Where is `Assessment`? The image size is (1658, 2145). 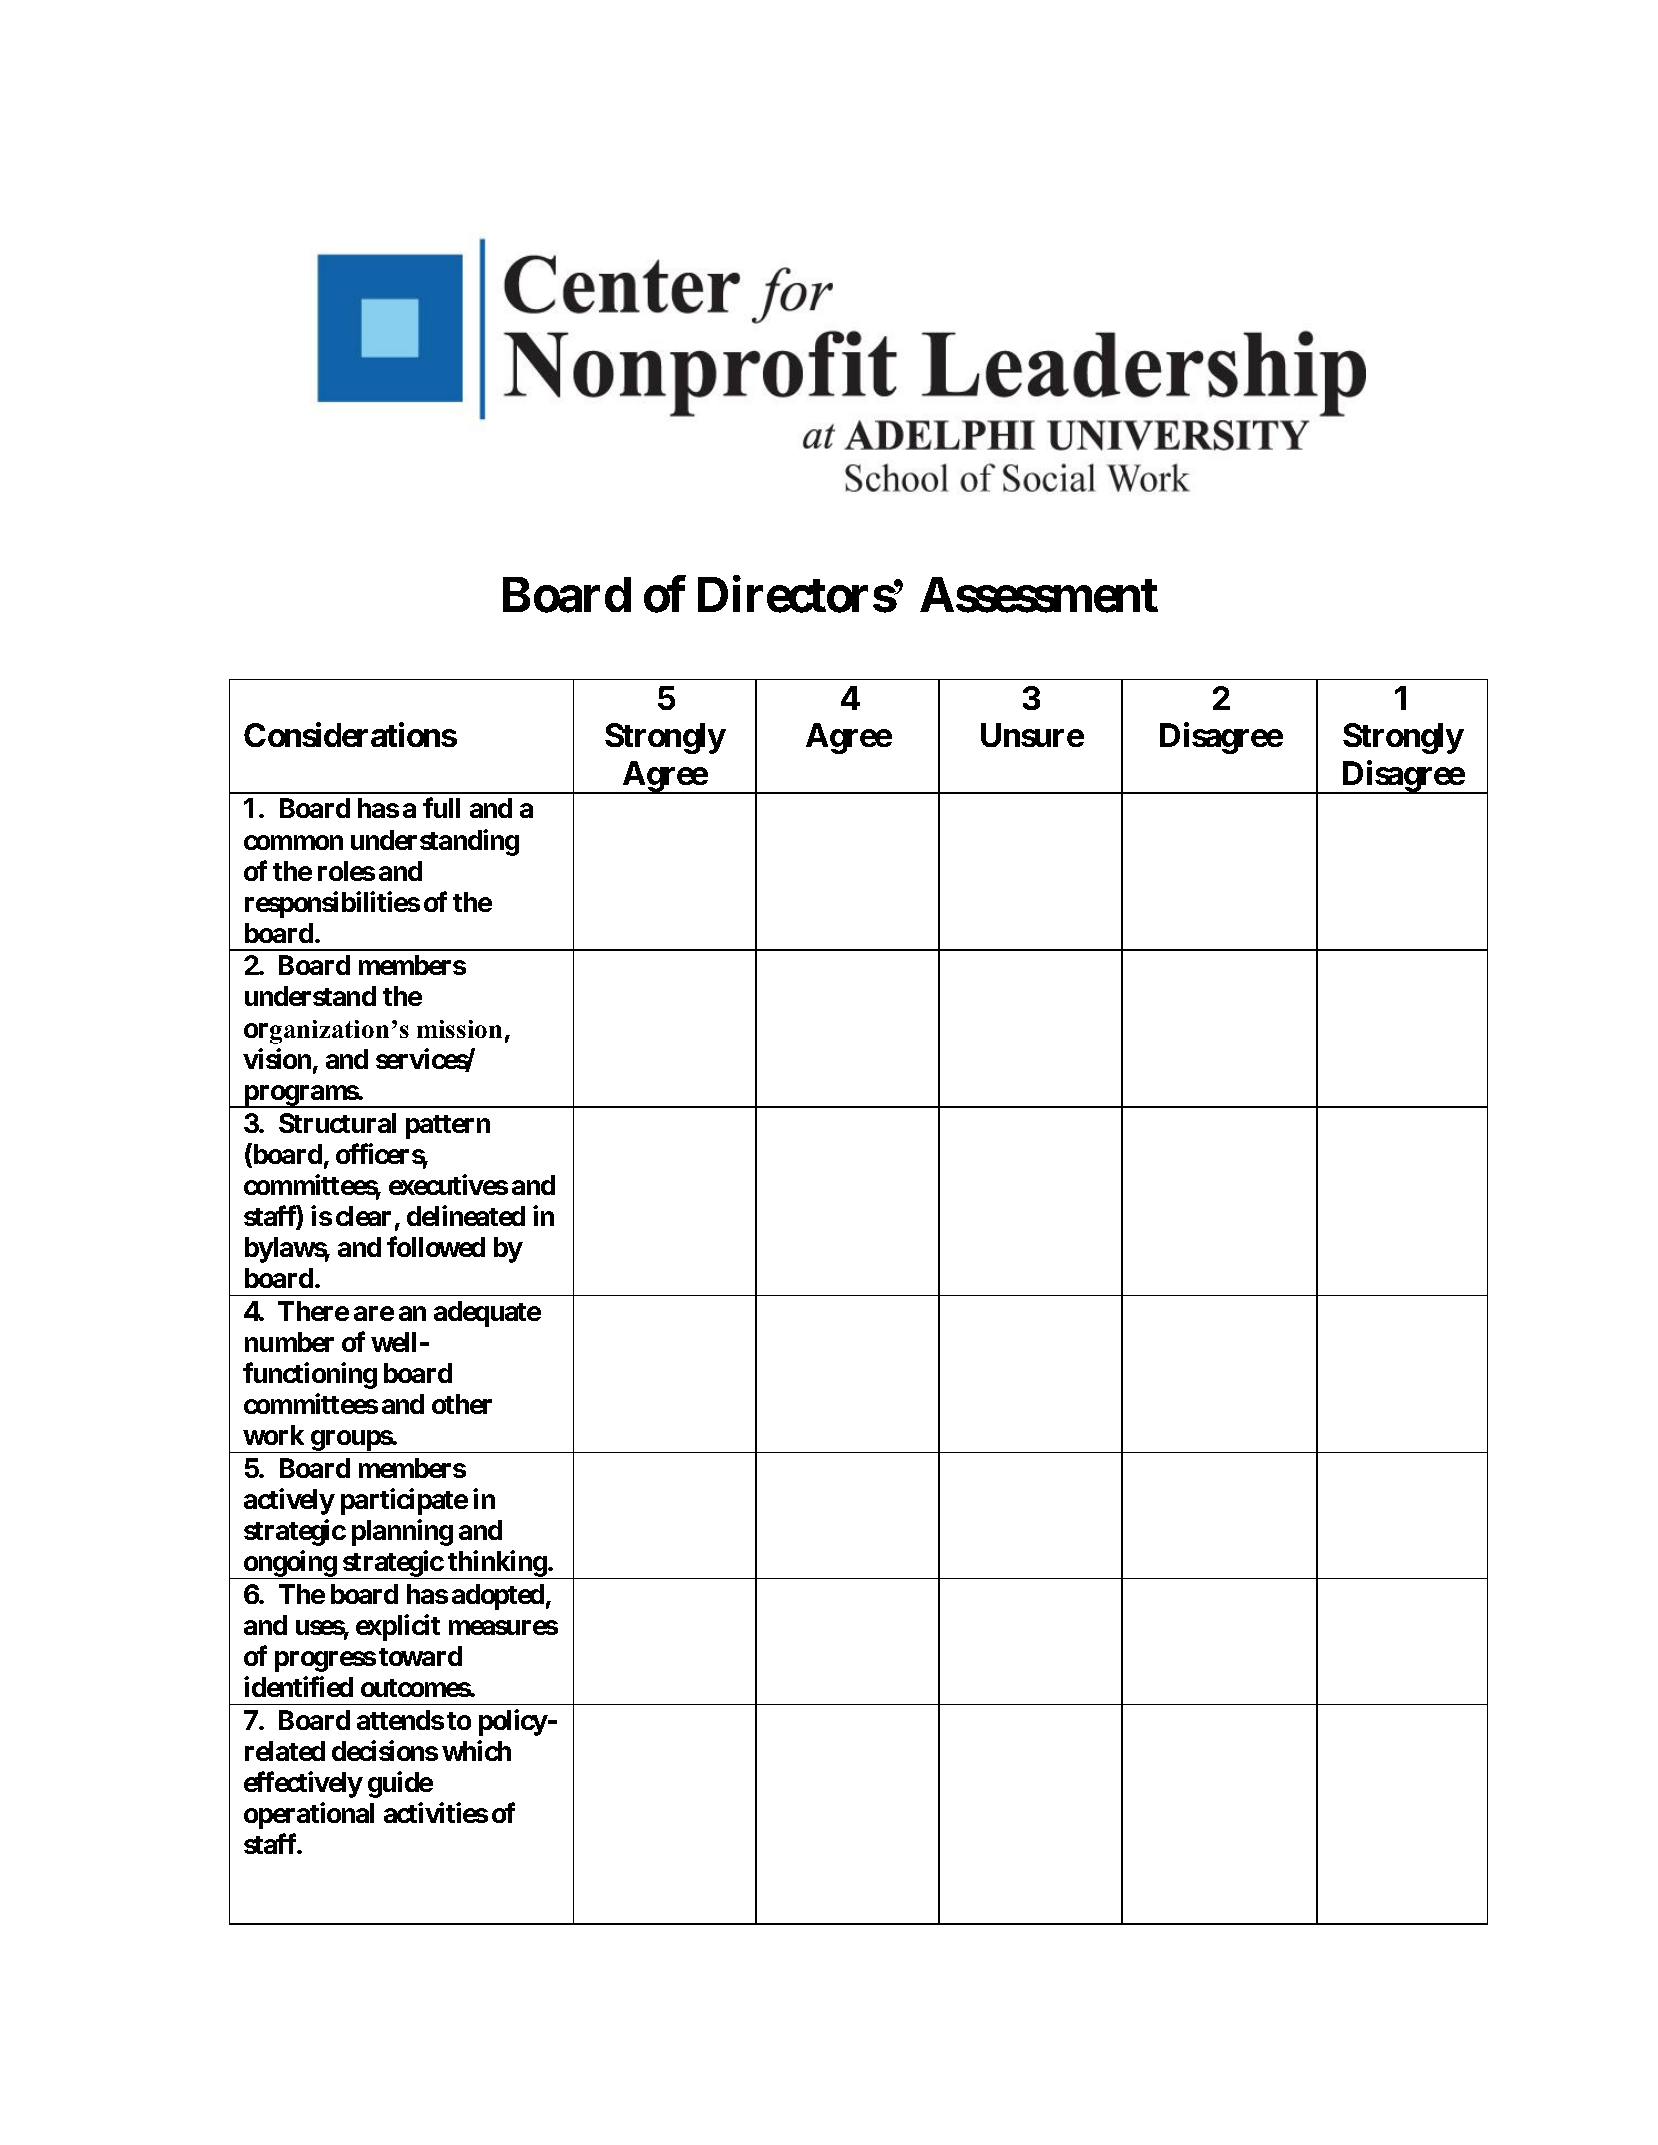 Assessment is located at coordinates (1039, 595).
